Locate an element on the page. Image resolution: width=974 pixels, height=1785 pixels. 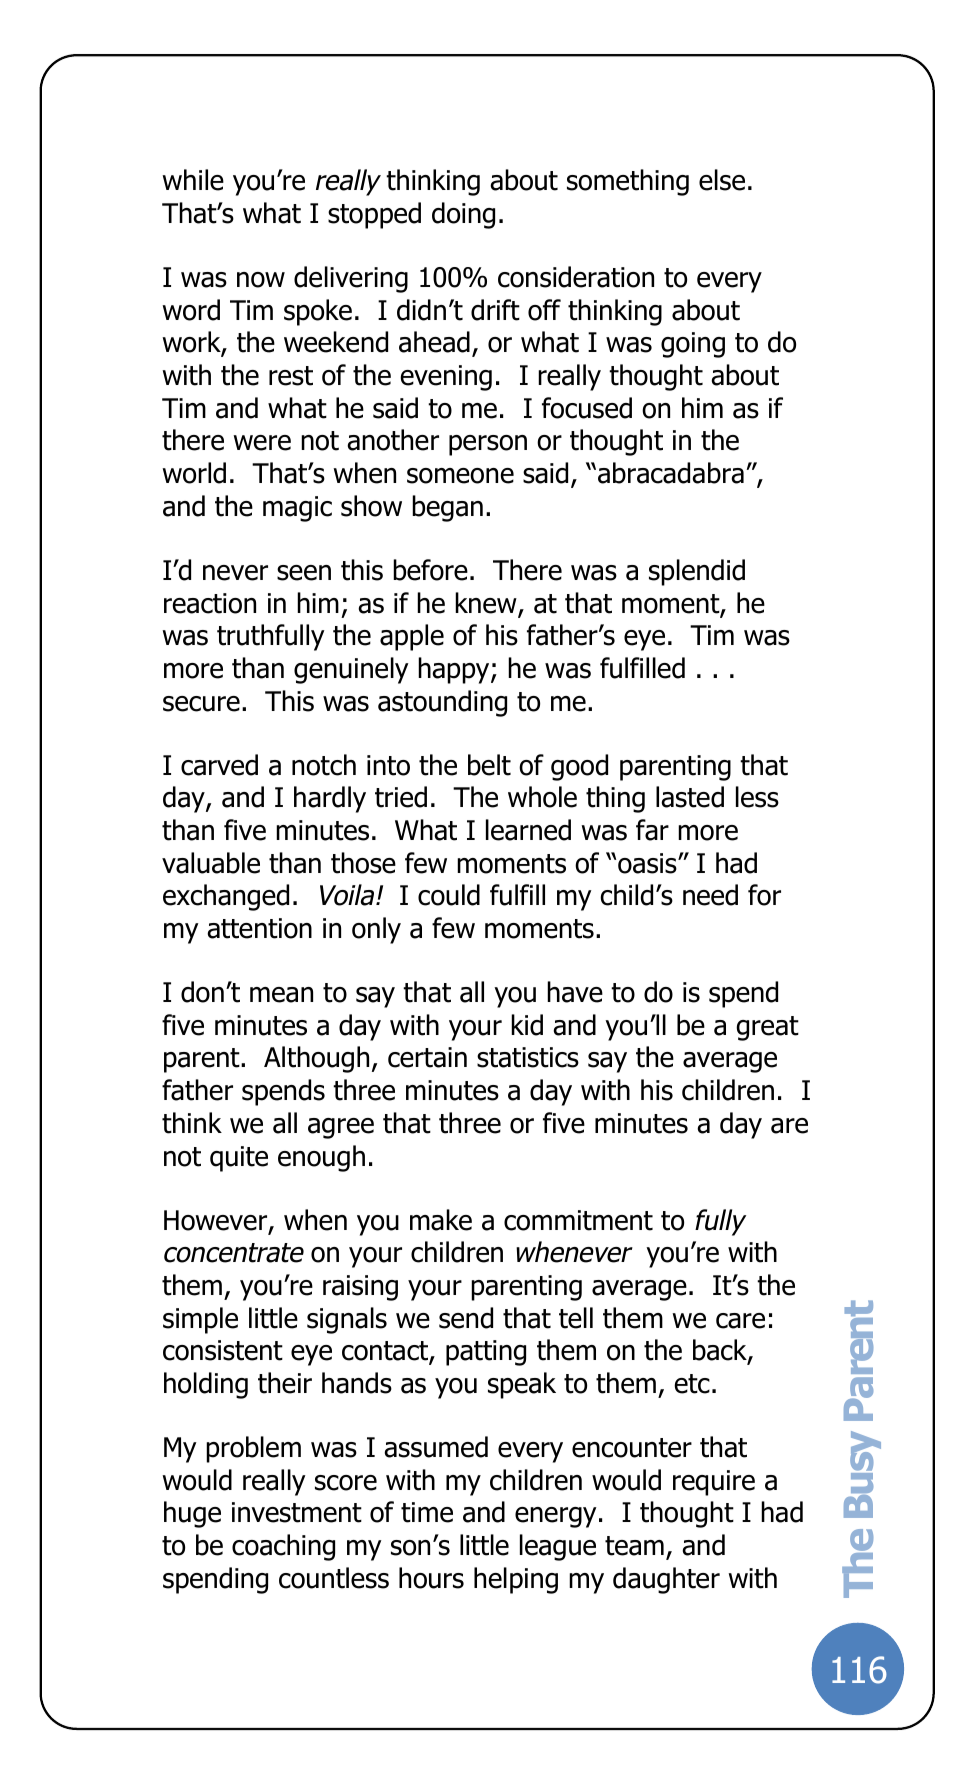
someone is located at coordinates (460, 476).
